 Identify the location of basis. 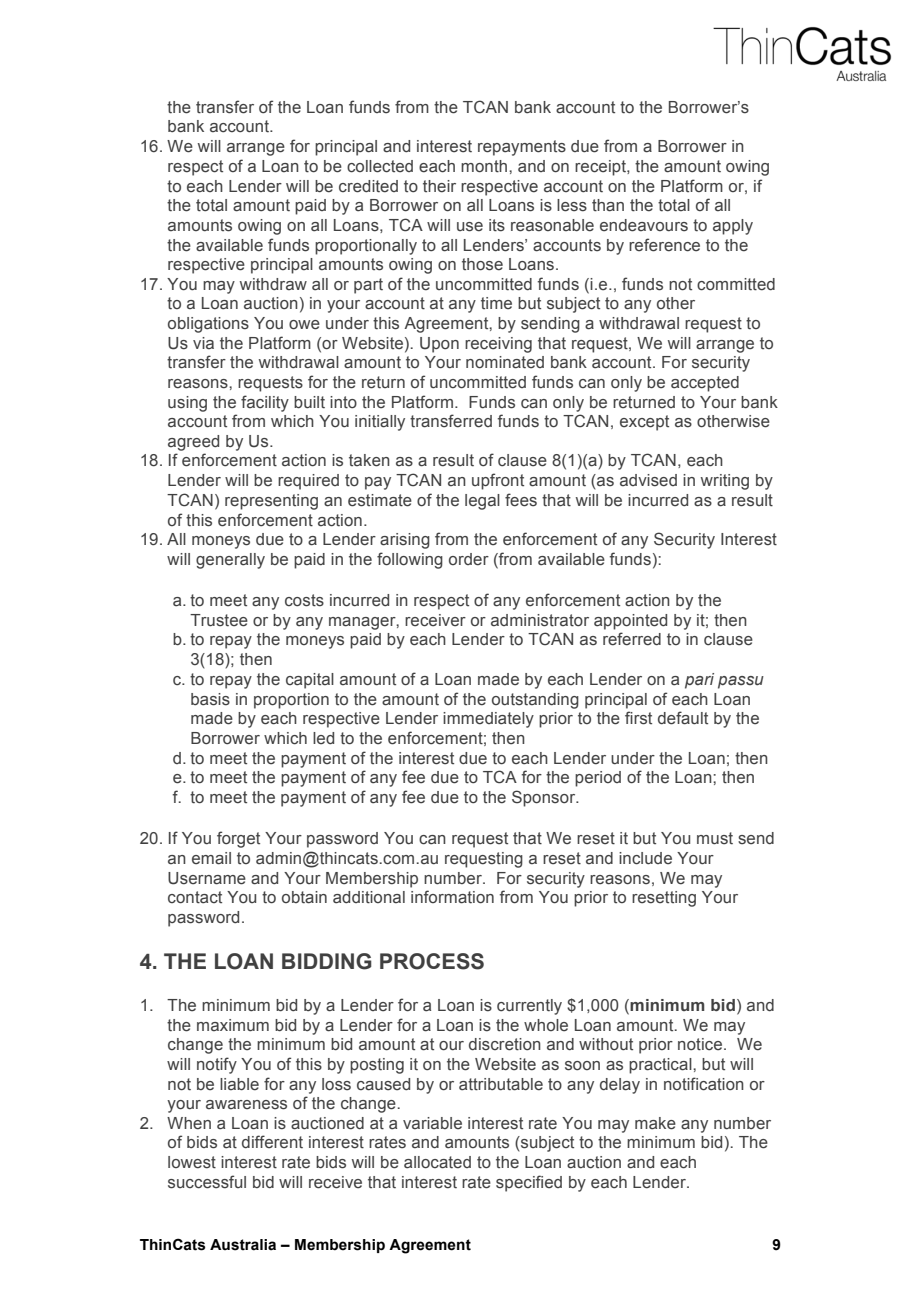
(210, 699).
